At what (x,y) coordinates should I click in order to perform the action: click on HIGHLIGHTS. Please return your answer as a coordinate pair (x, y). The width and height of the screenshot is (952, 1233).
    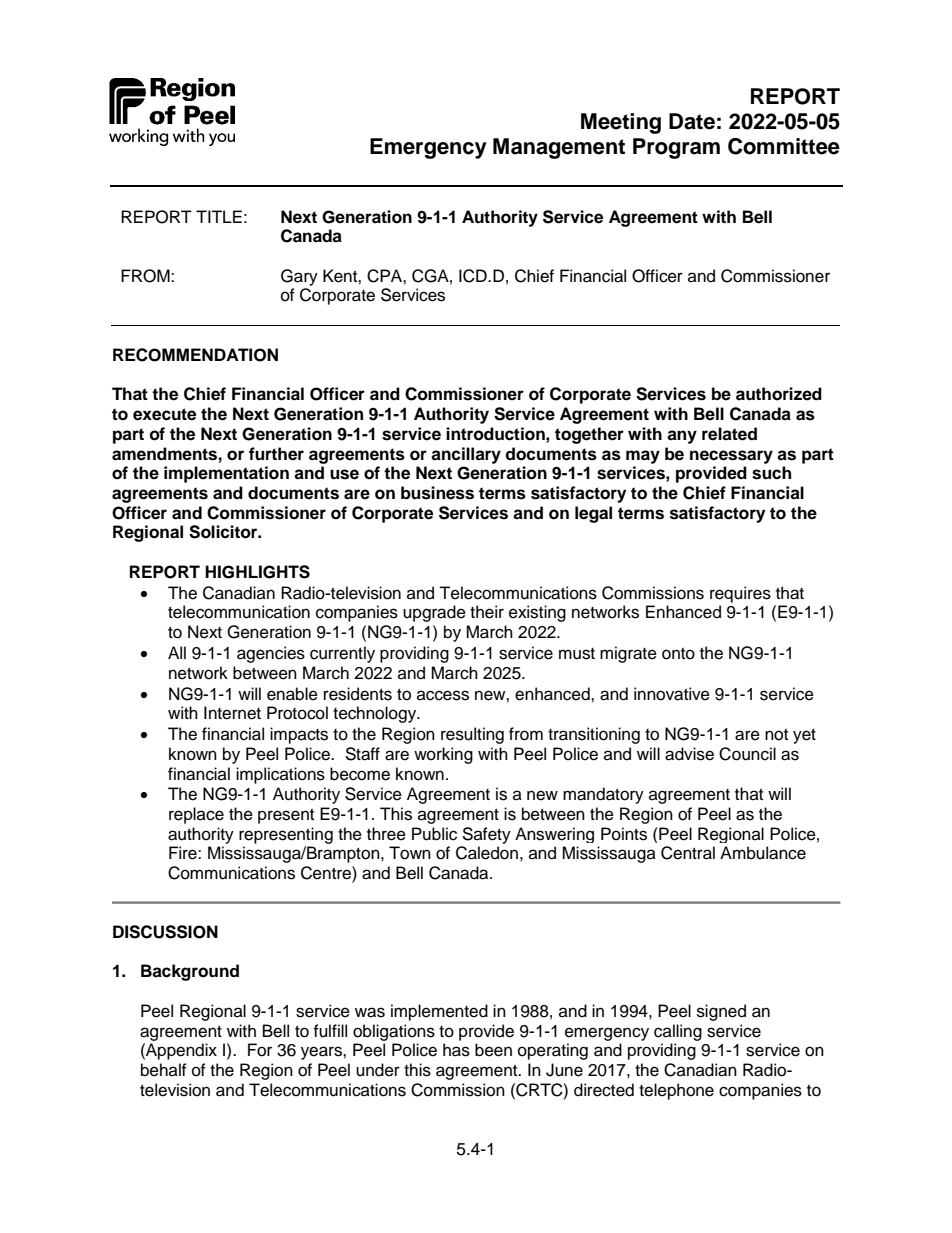
    Looking at the image, I should click on (257, 572).
